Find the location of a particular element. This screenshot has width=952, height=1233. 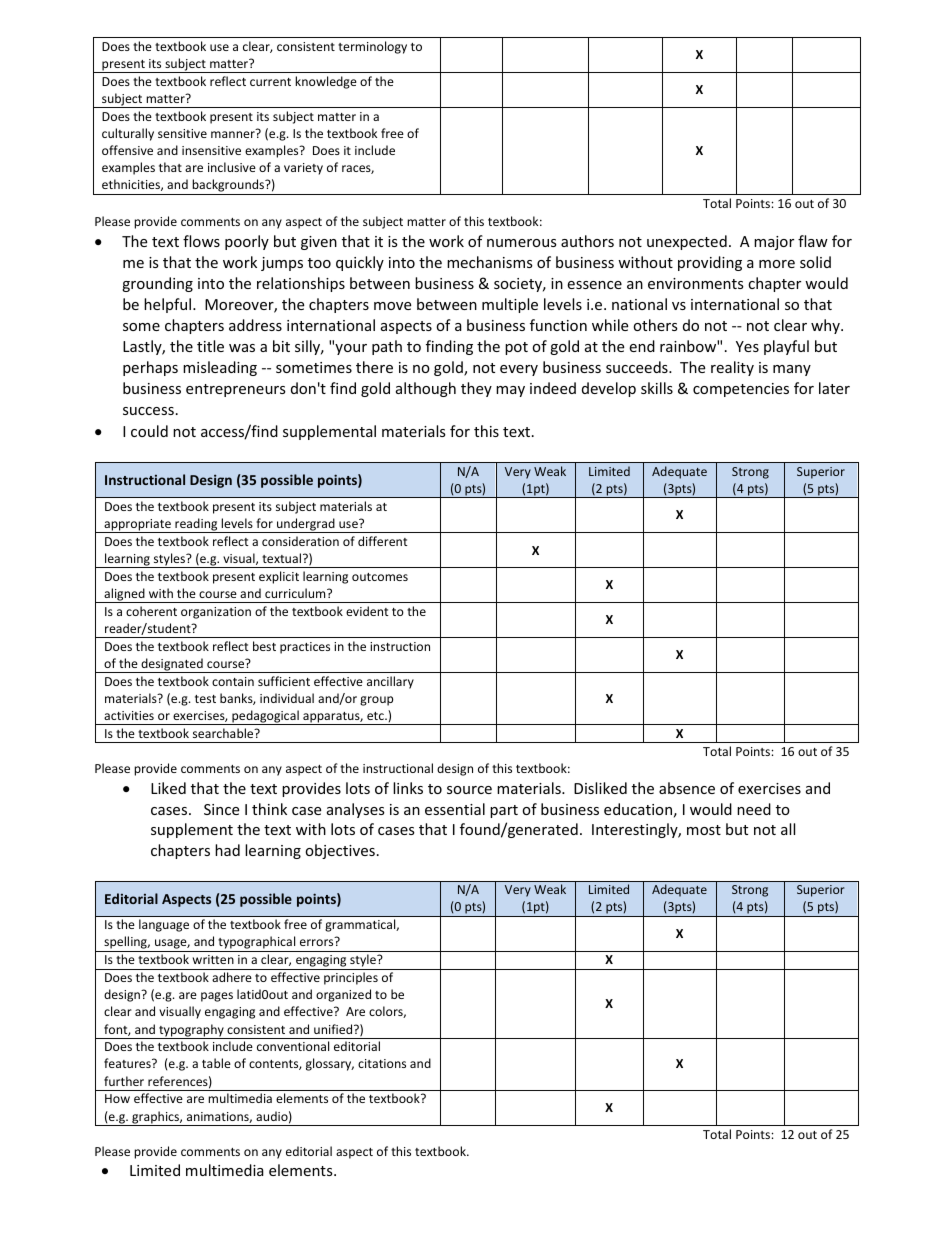

Yes is located at coordinates (747, 346).
